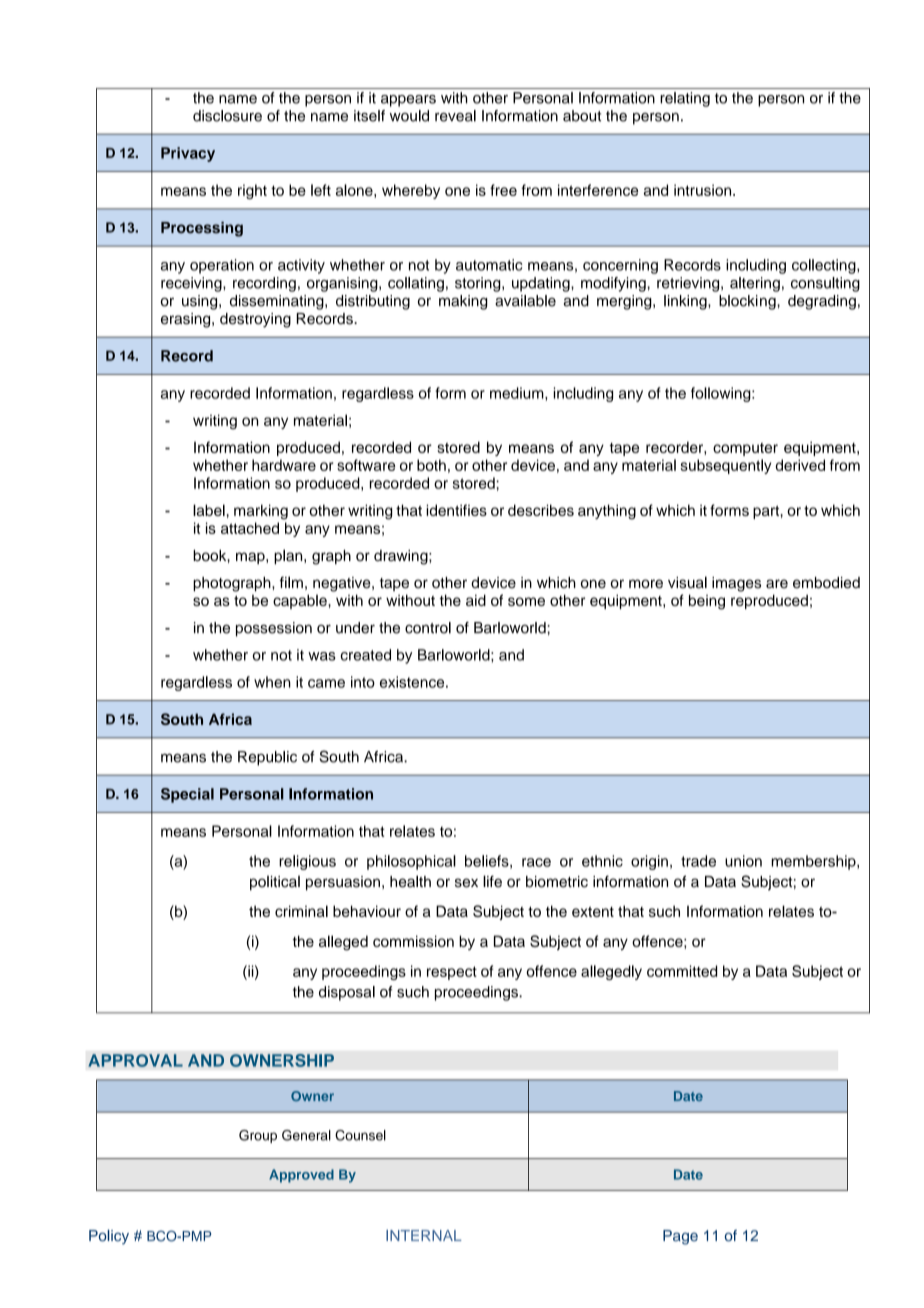 The height and width of the screenshot is (1308, 924). Describe the element at coordinates (680, 1237) in the screenshot. I see `Page` at that location.
